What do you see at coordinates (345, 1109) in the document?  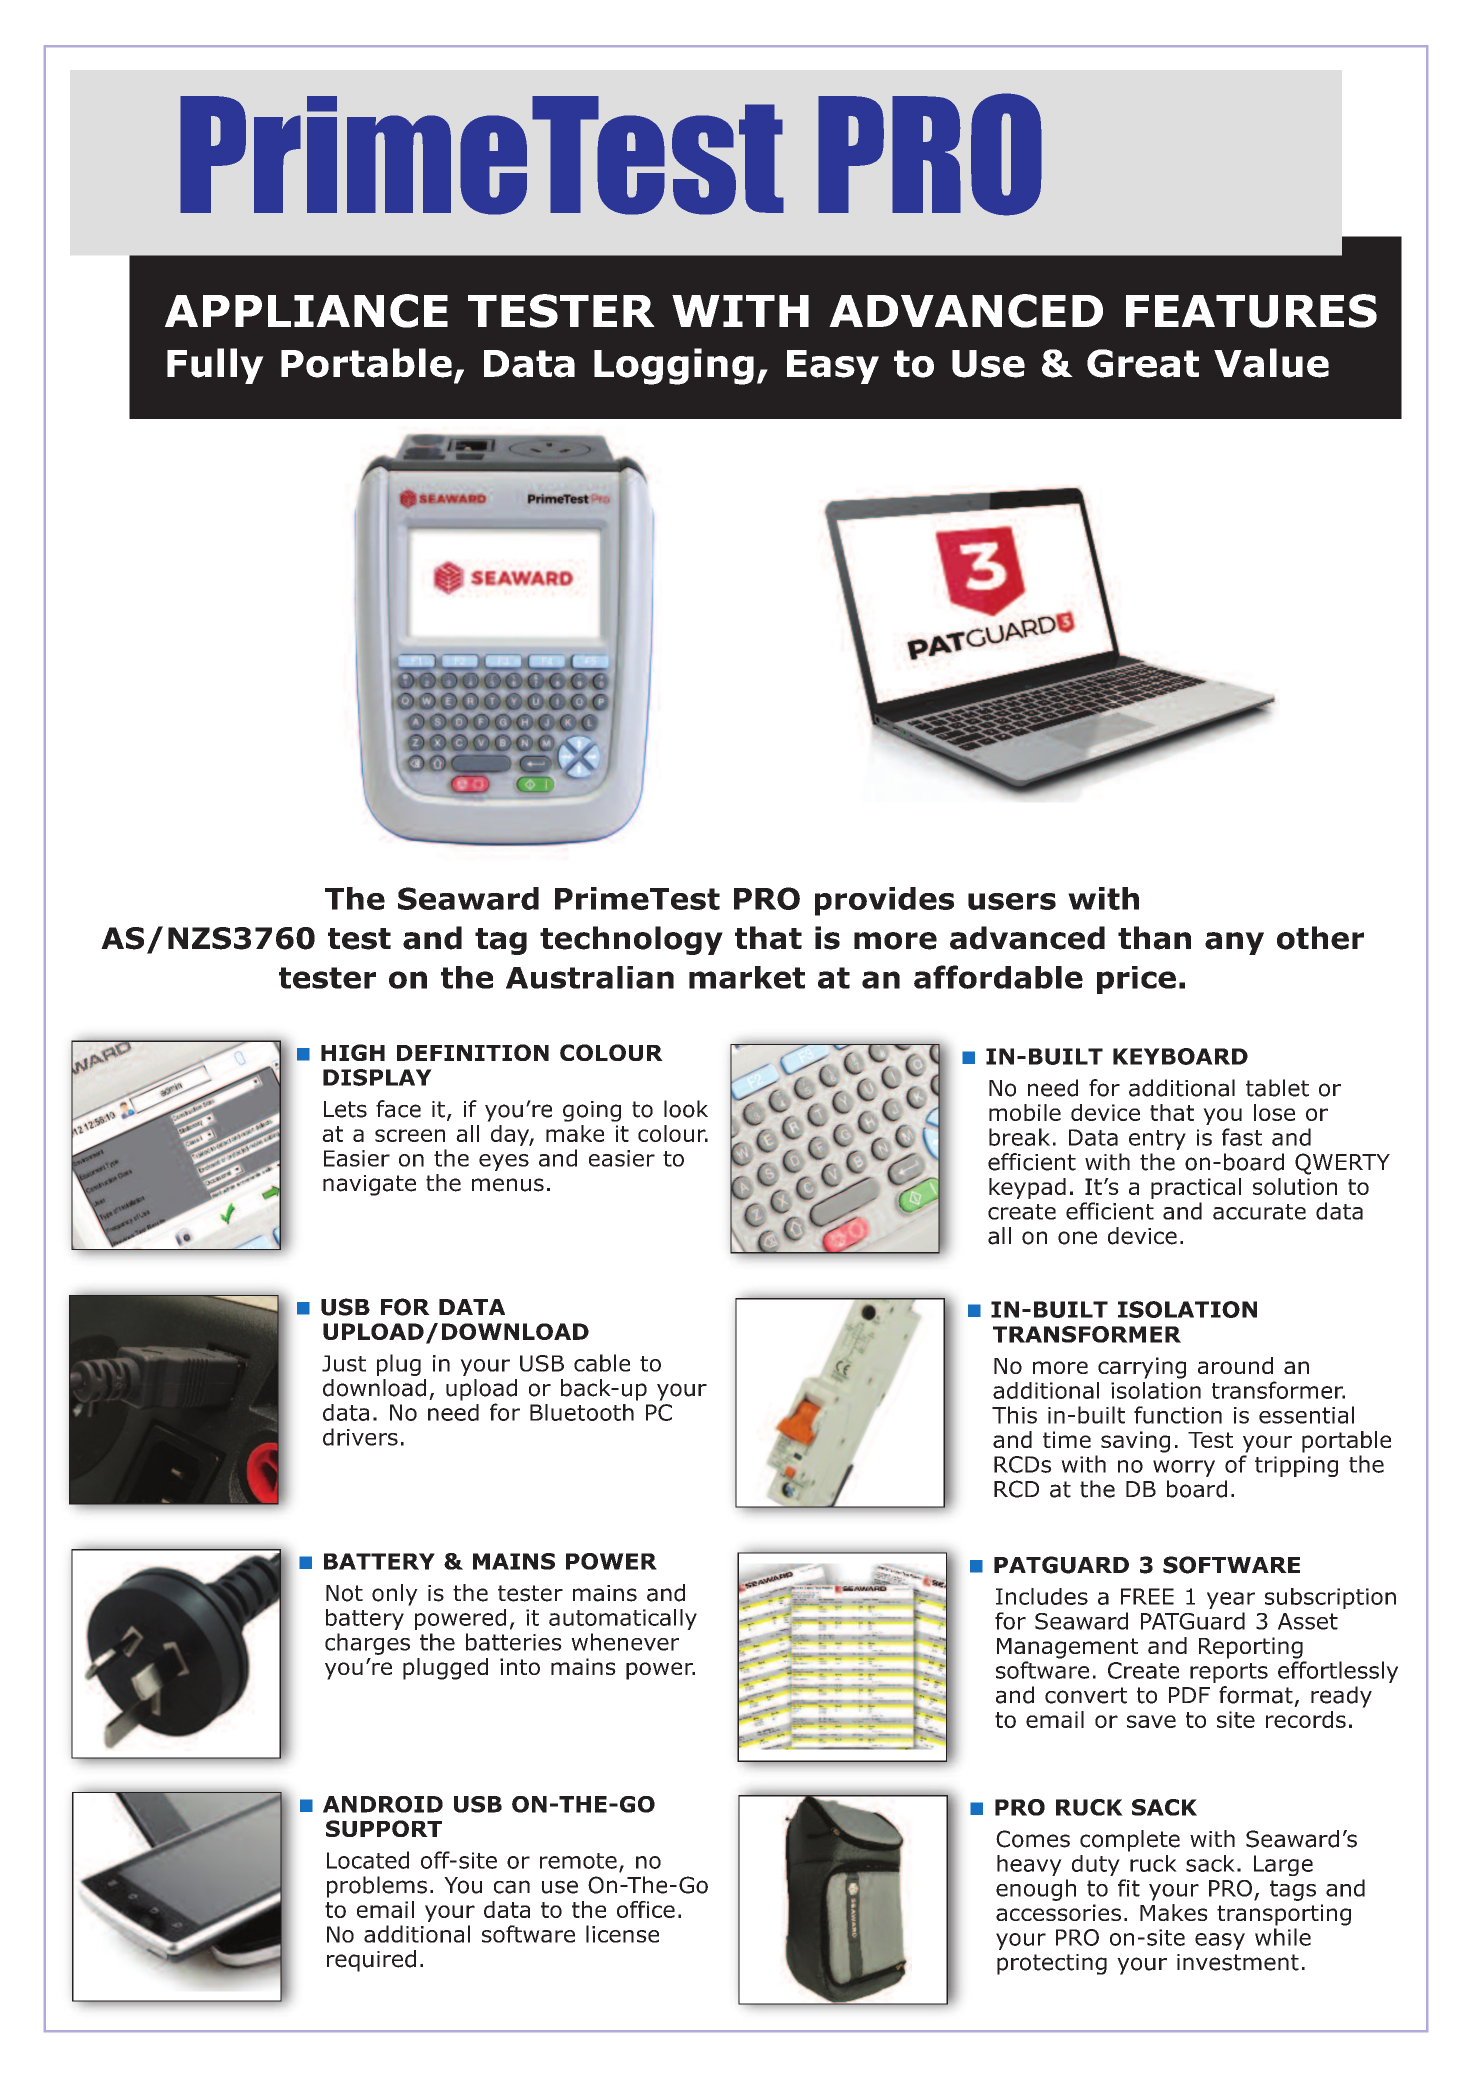 I see `Lets` at bounding box center [345, 1109].
